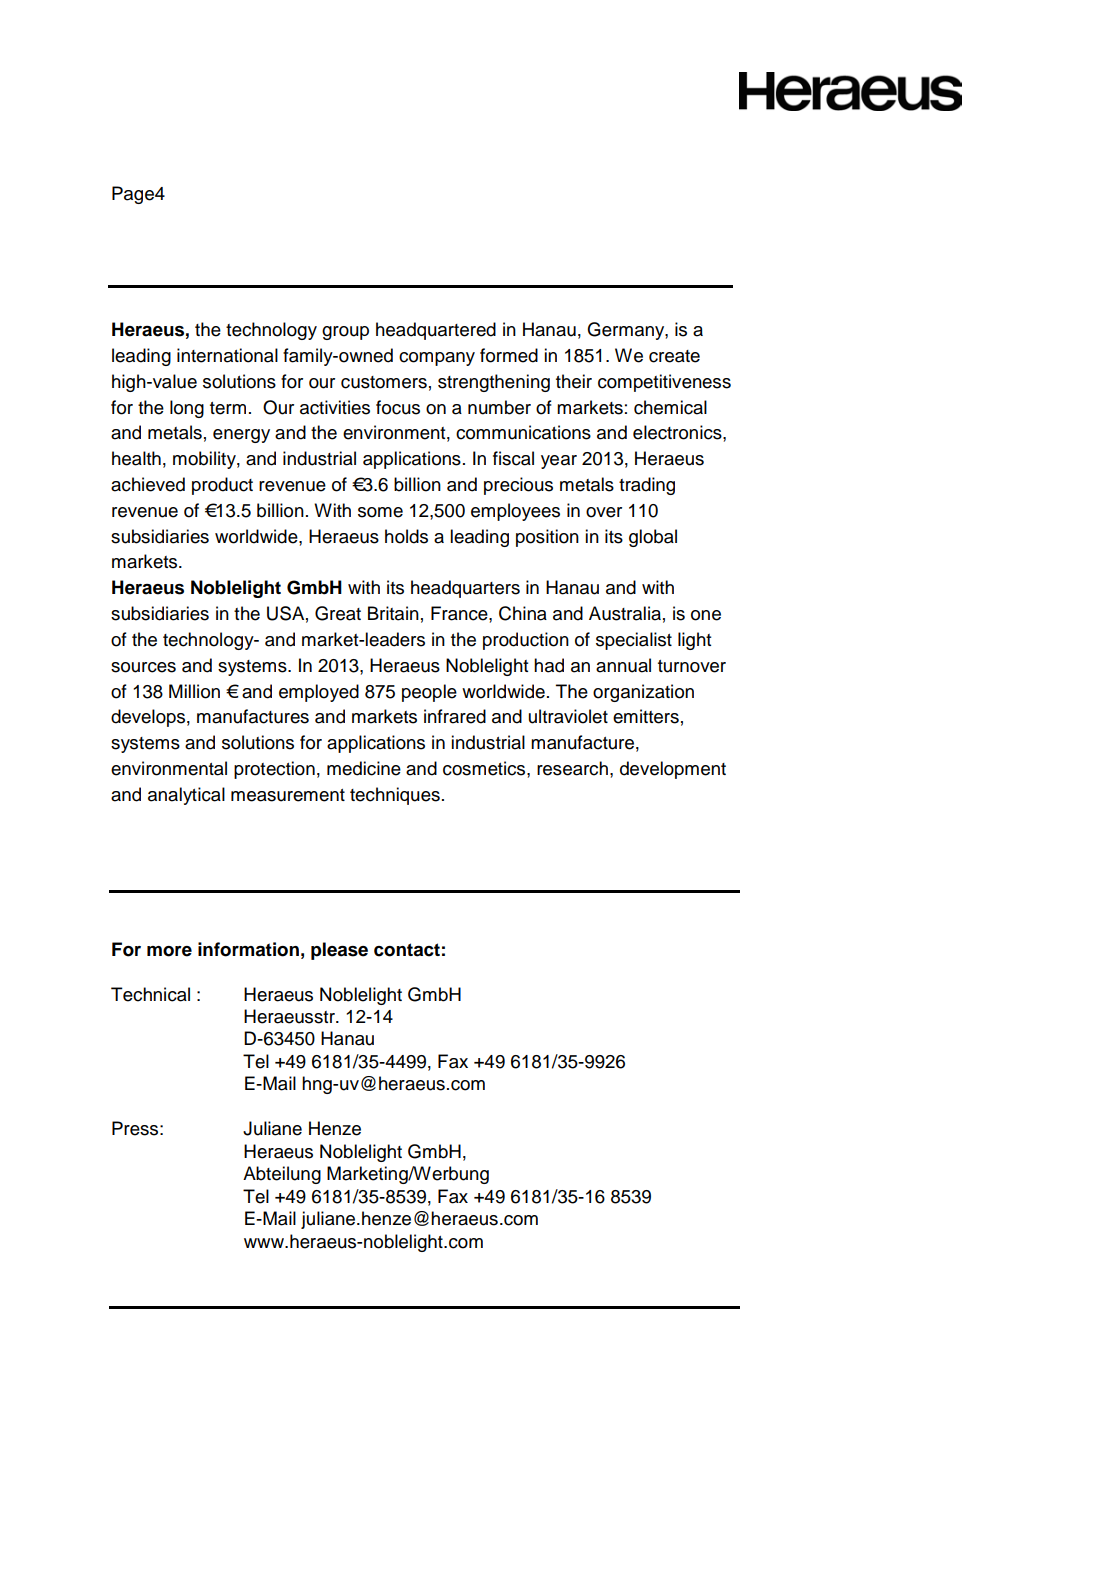 The image size is (1113, 1575). What do you see at coordinates (169, 951) in the page?
I see `more` at bounding box center [169, 951].
